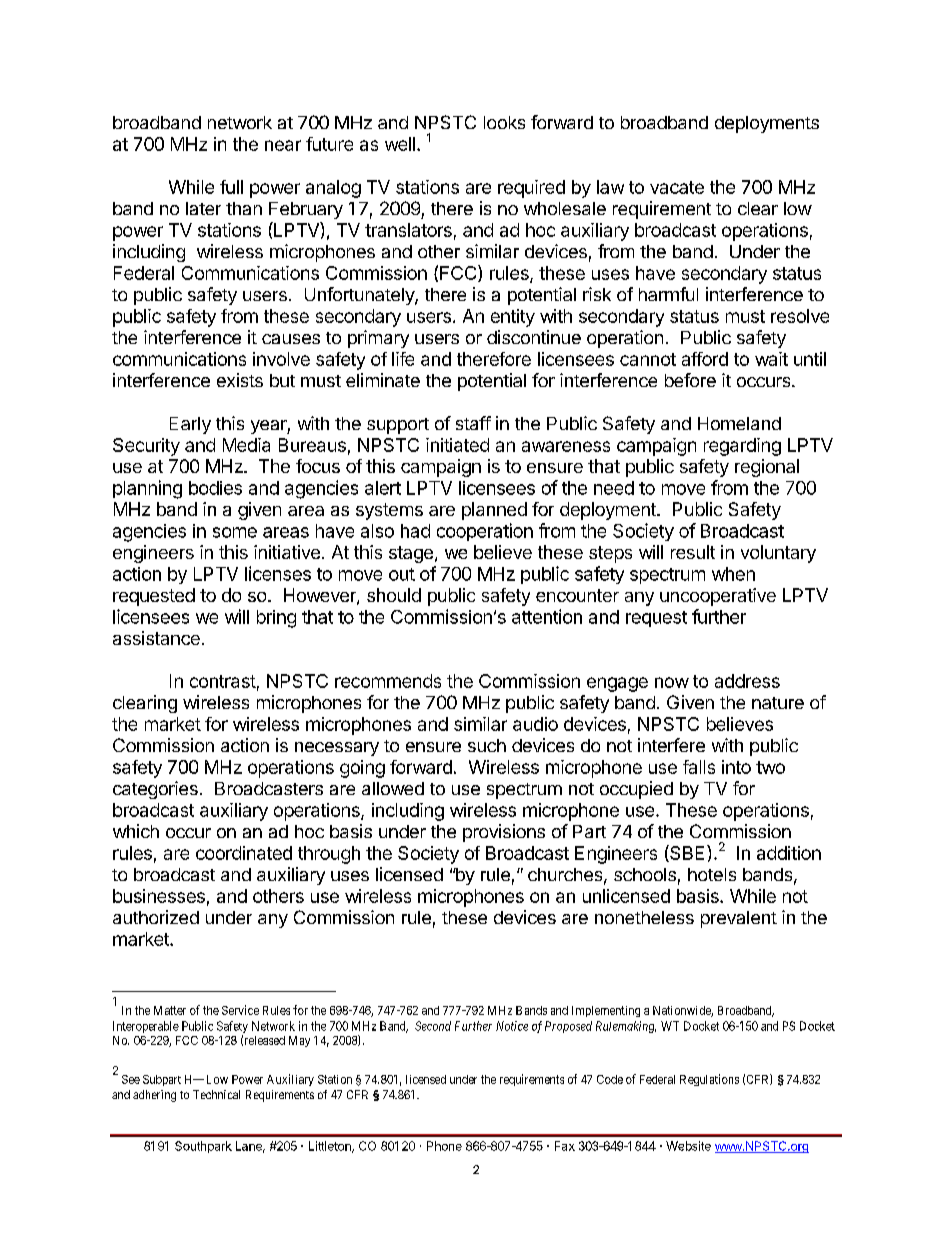 The width and height of the image is (952, 1233). What do you see at coordinates (231, 187) in the image?
I see `full` at bounding box center [231, 187].
